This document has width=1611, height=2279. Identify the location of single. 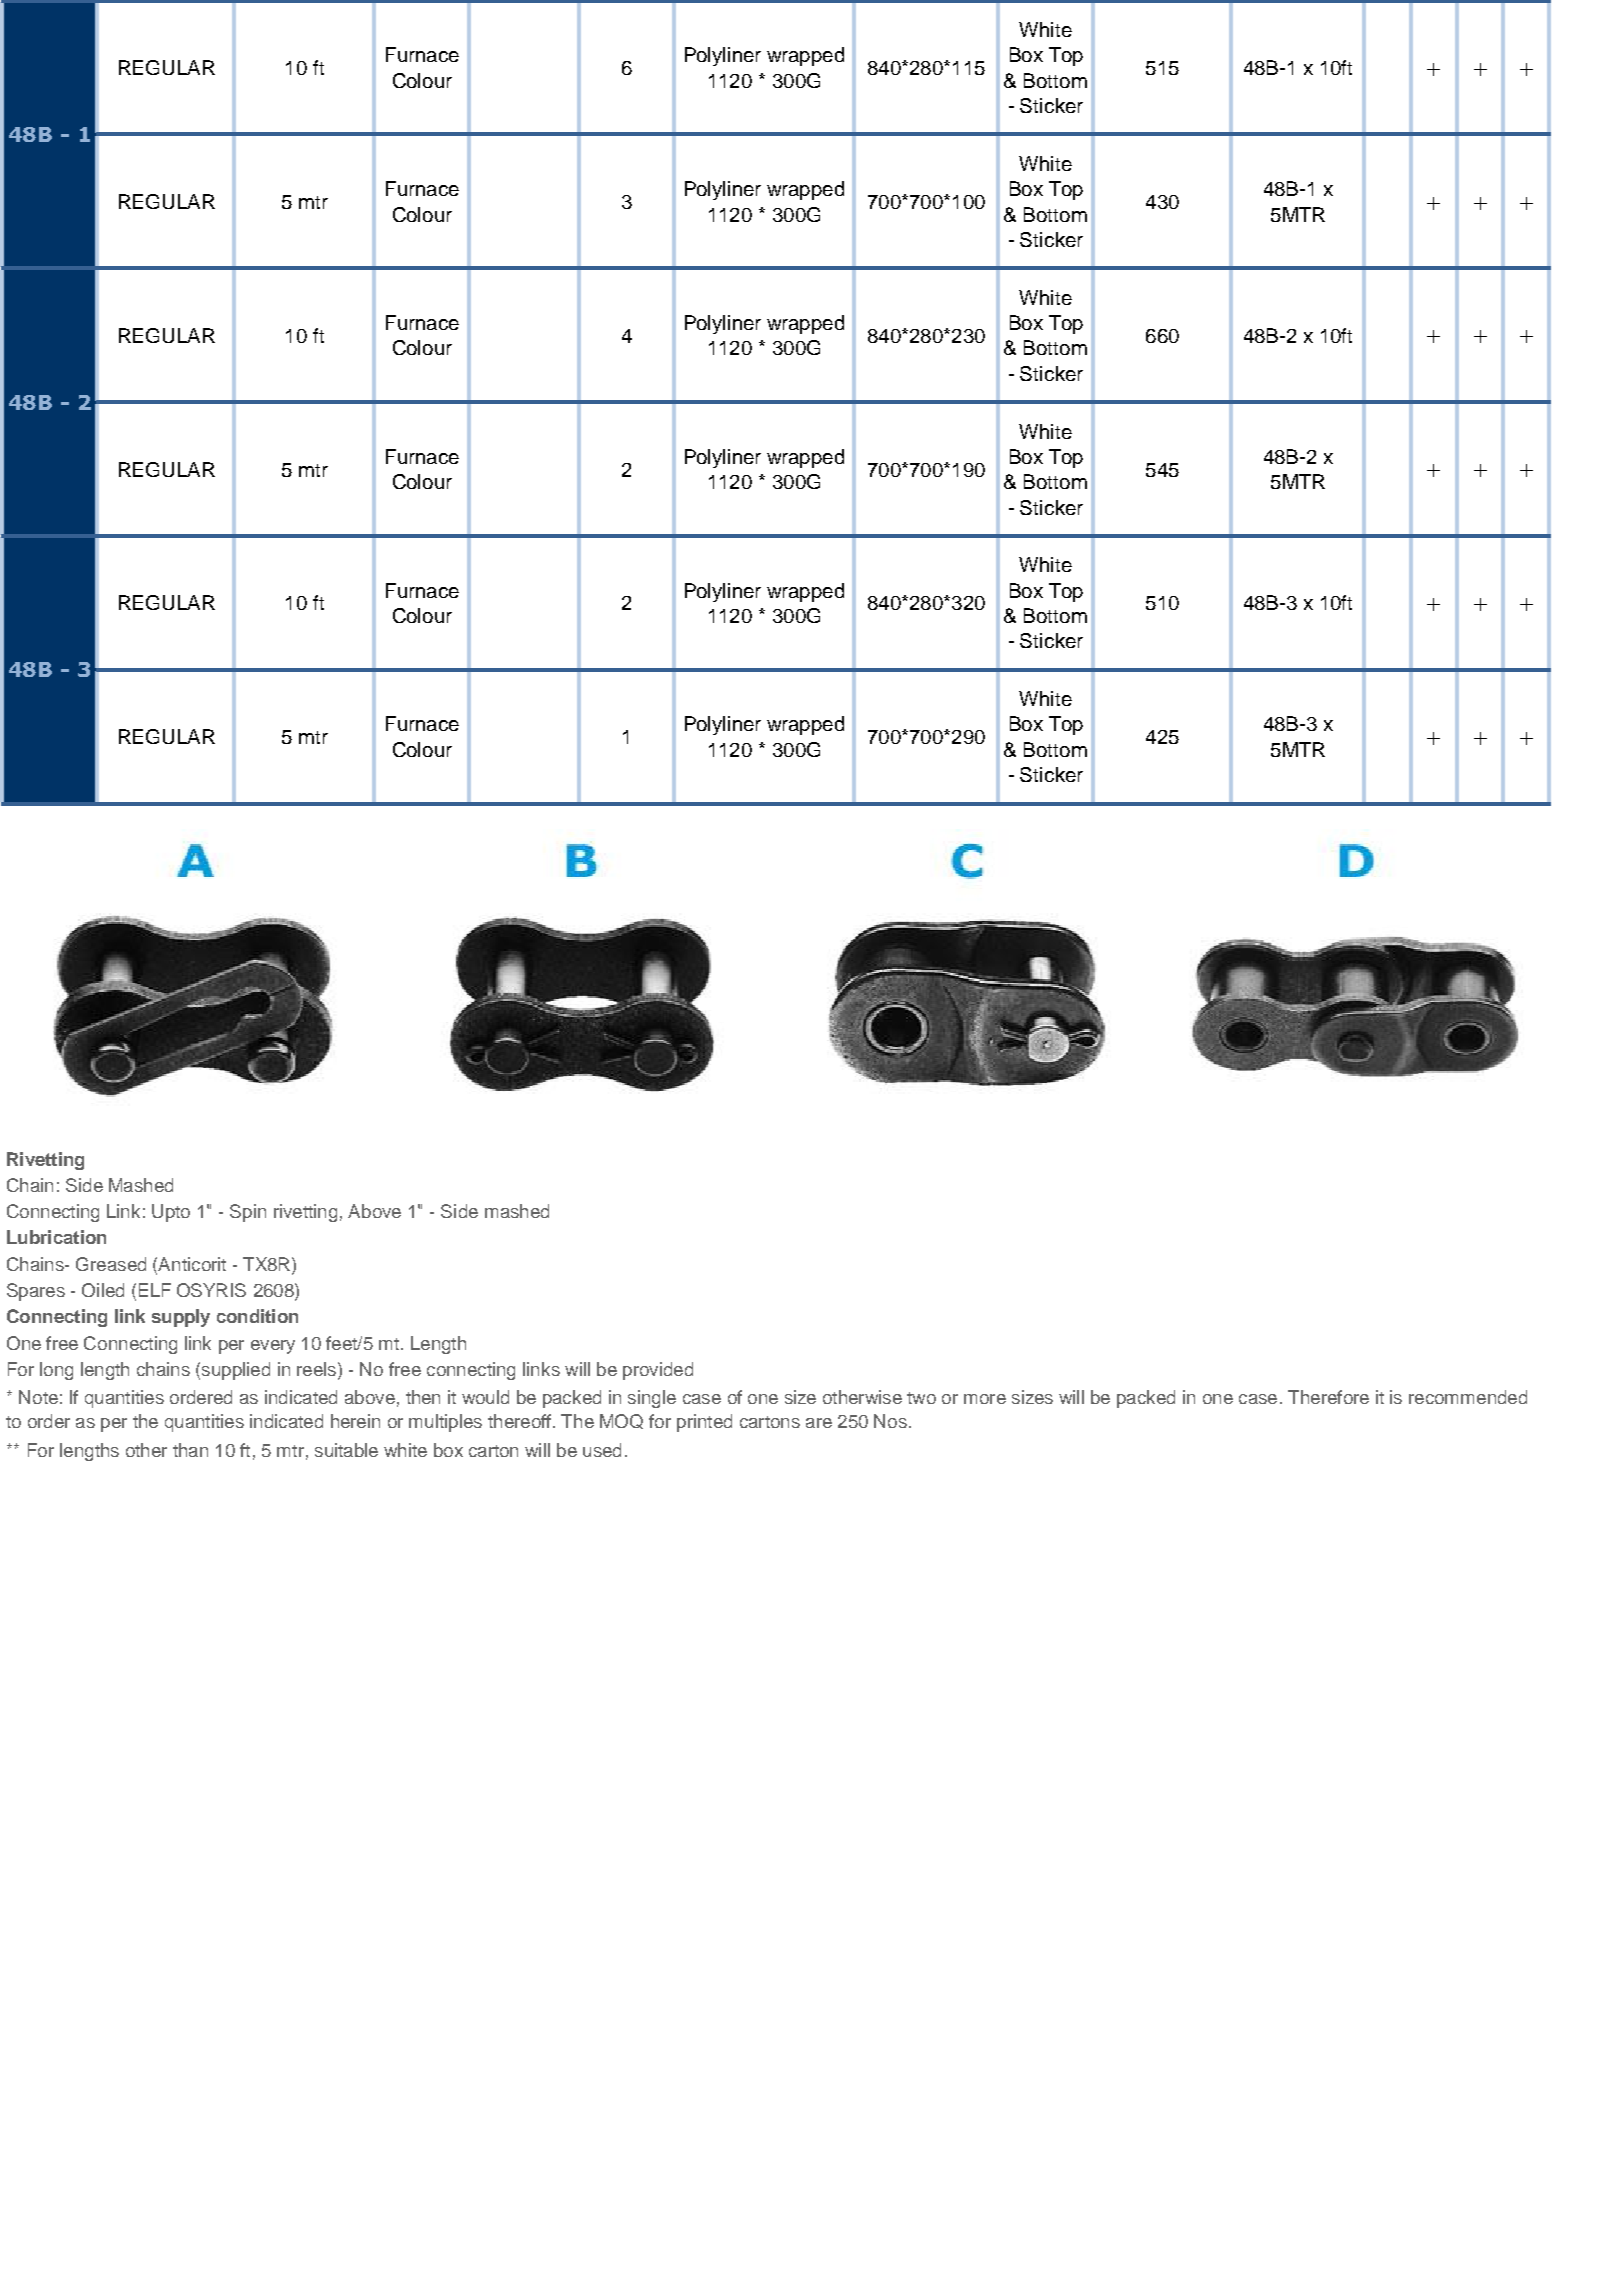
(652, 1399).
